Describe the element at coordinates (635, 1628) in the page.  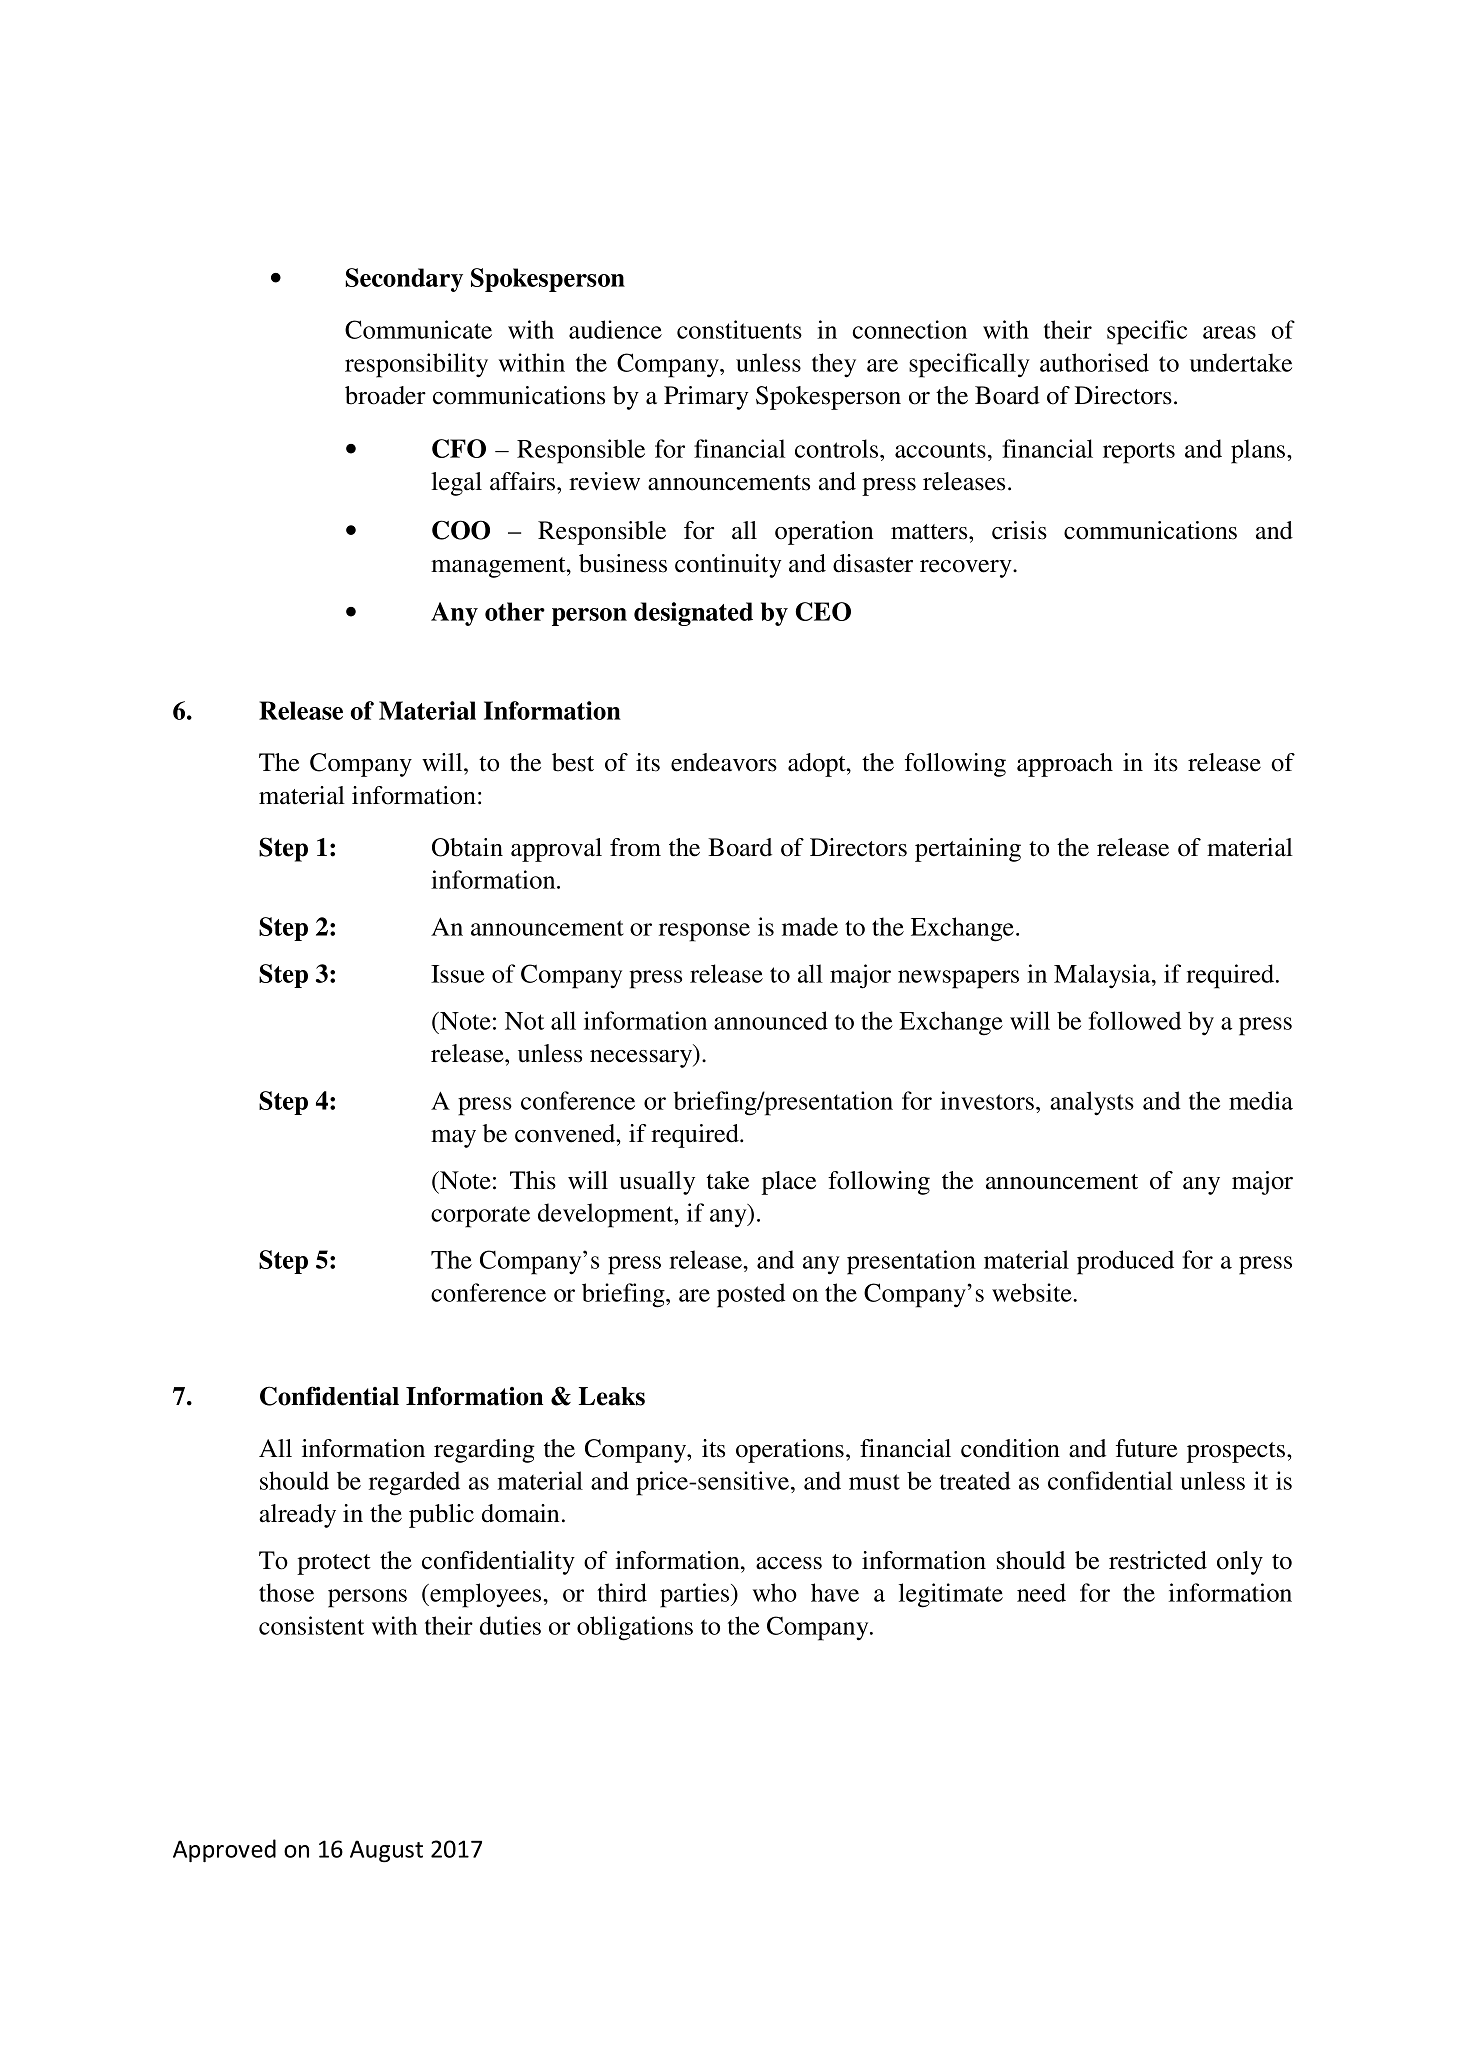
I see `obligations` at that location.
